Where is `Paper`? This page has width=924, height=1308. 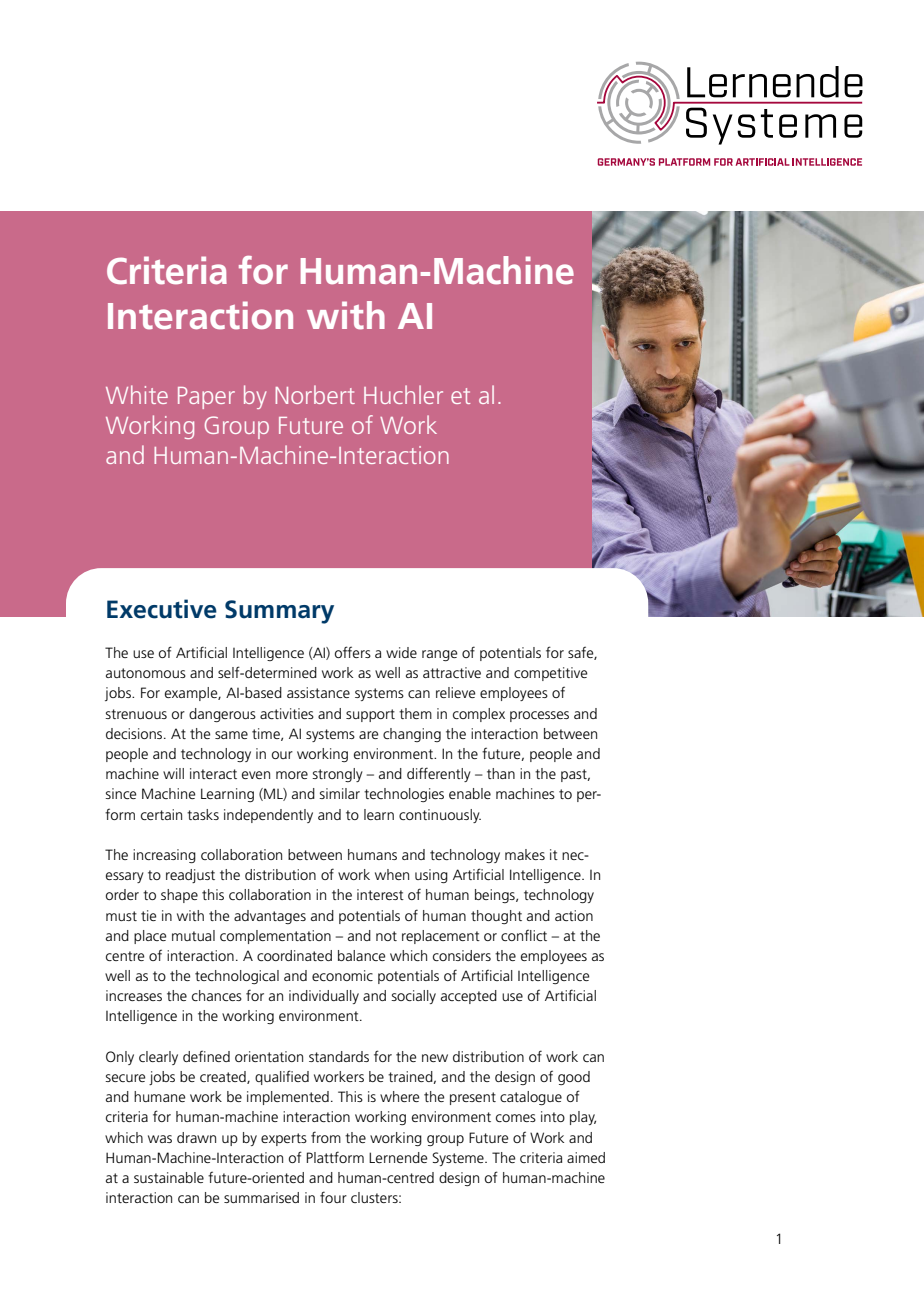
Paper is located at coordinates (206, 398).
